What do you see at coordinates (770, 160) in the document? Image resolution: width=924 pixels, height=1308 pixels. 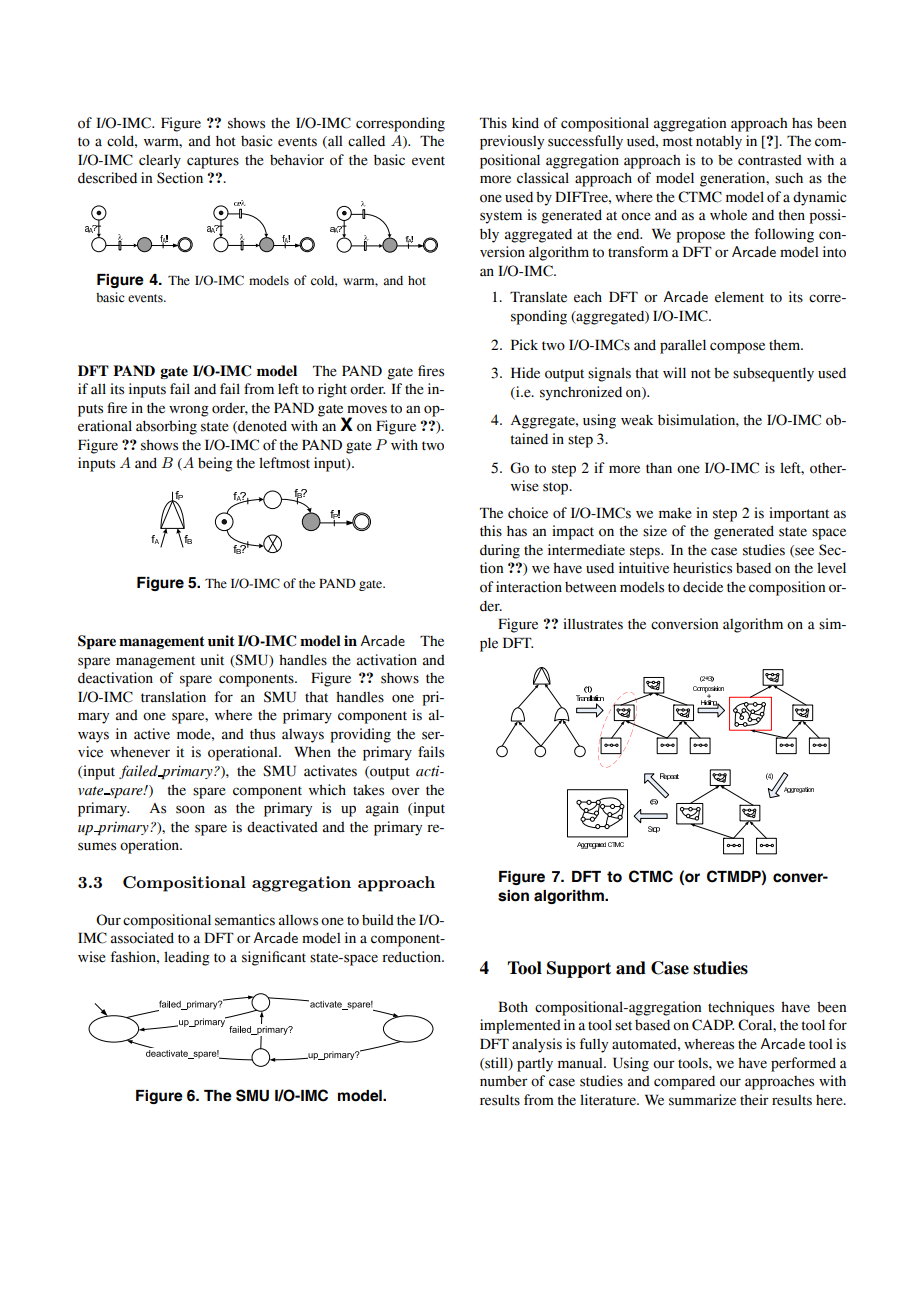 I see `contrasted` at bounding box center [770, 160].
